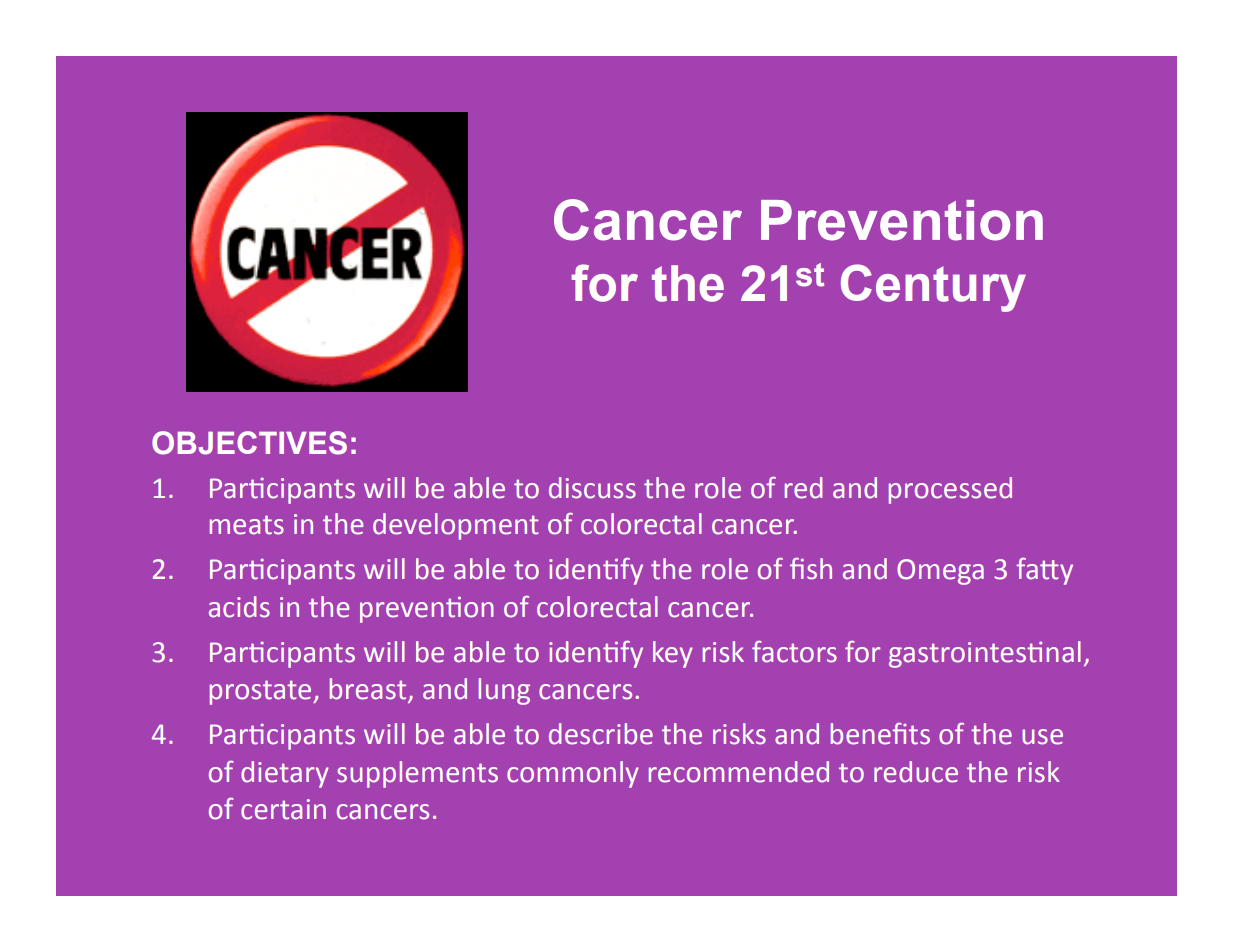  Describe the element at coordinates (592, 488) in the screenshot. I see `discuss` at that location.
